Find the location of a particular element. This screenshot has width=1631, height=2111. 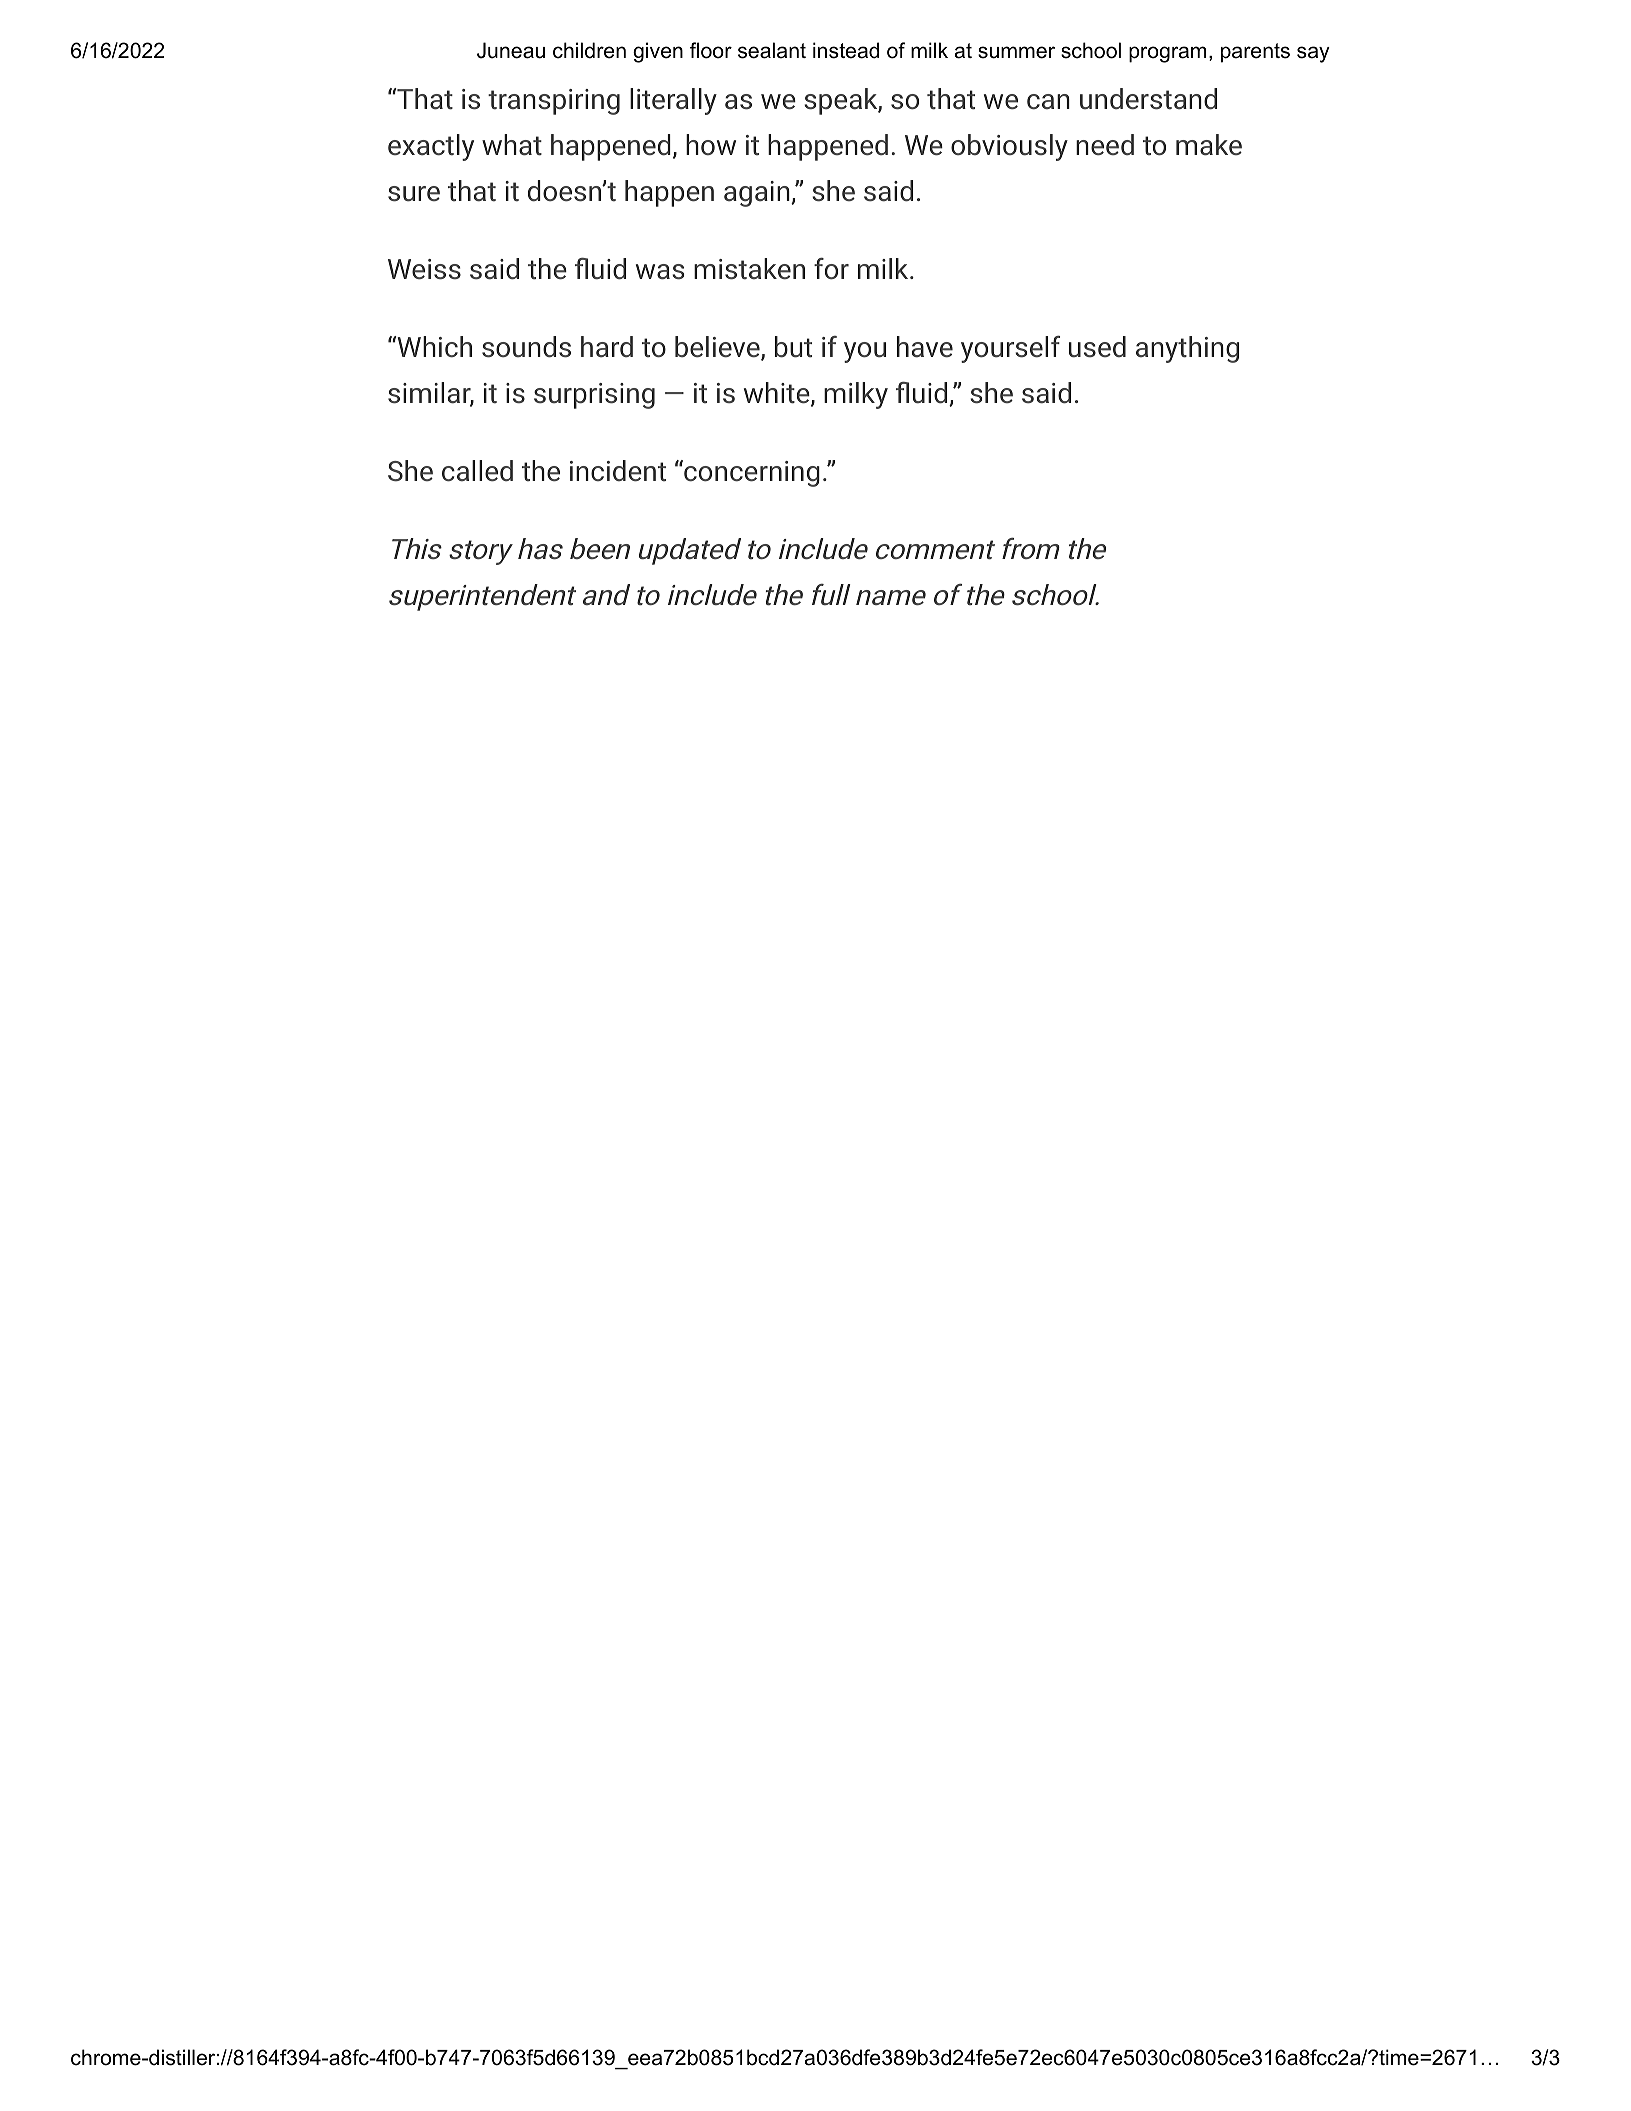

have is located at coordinates (925, 347).
